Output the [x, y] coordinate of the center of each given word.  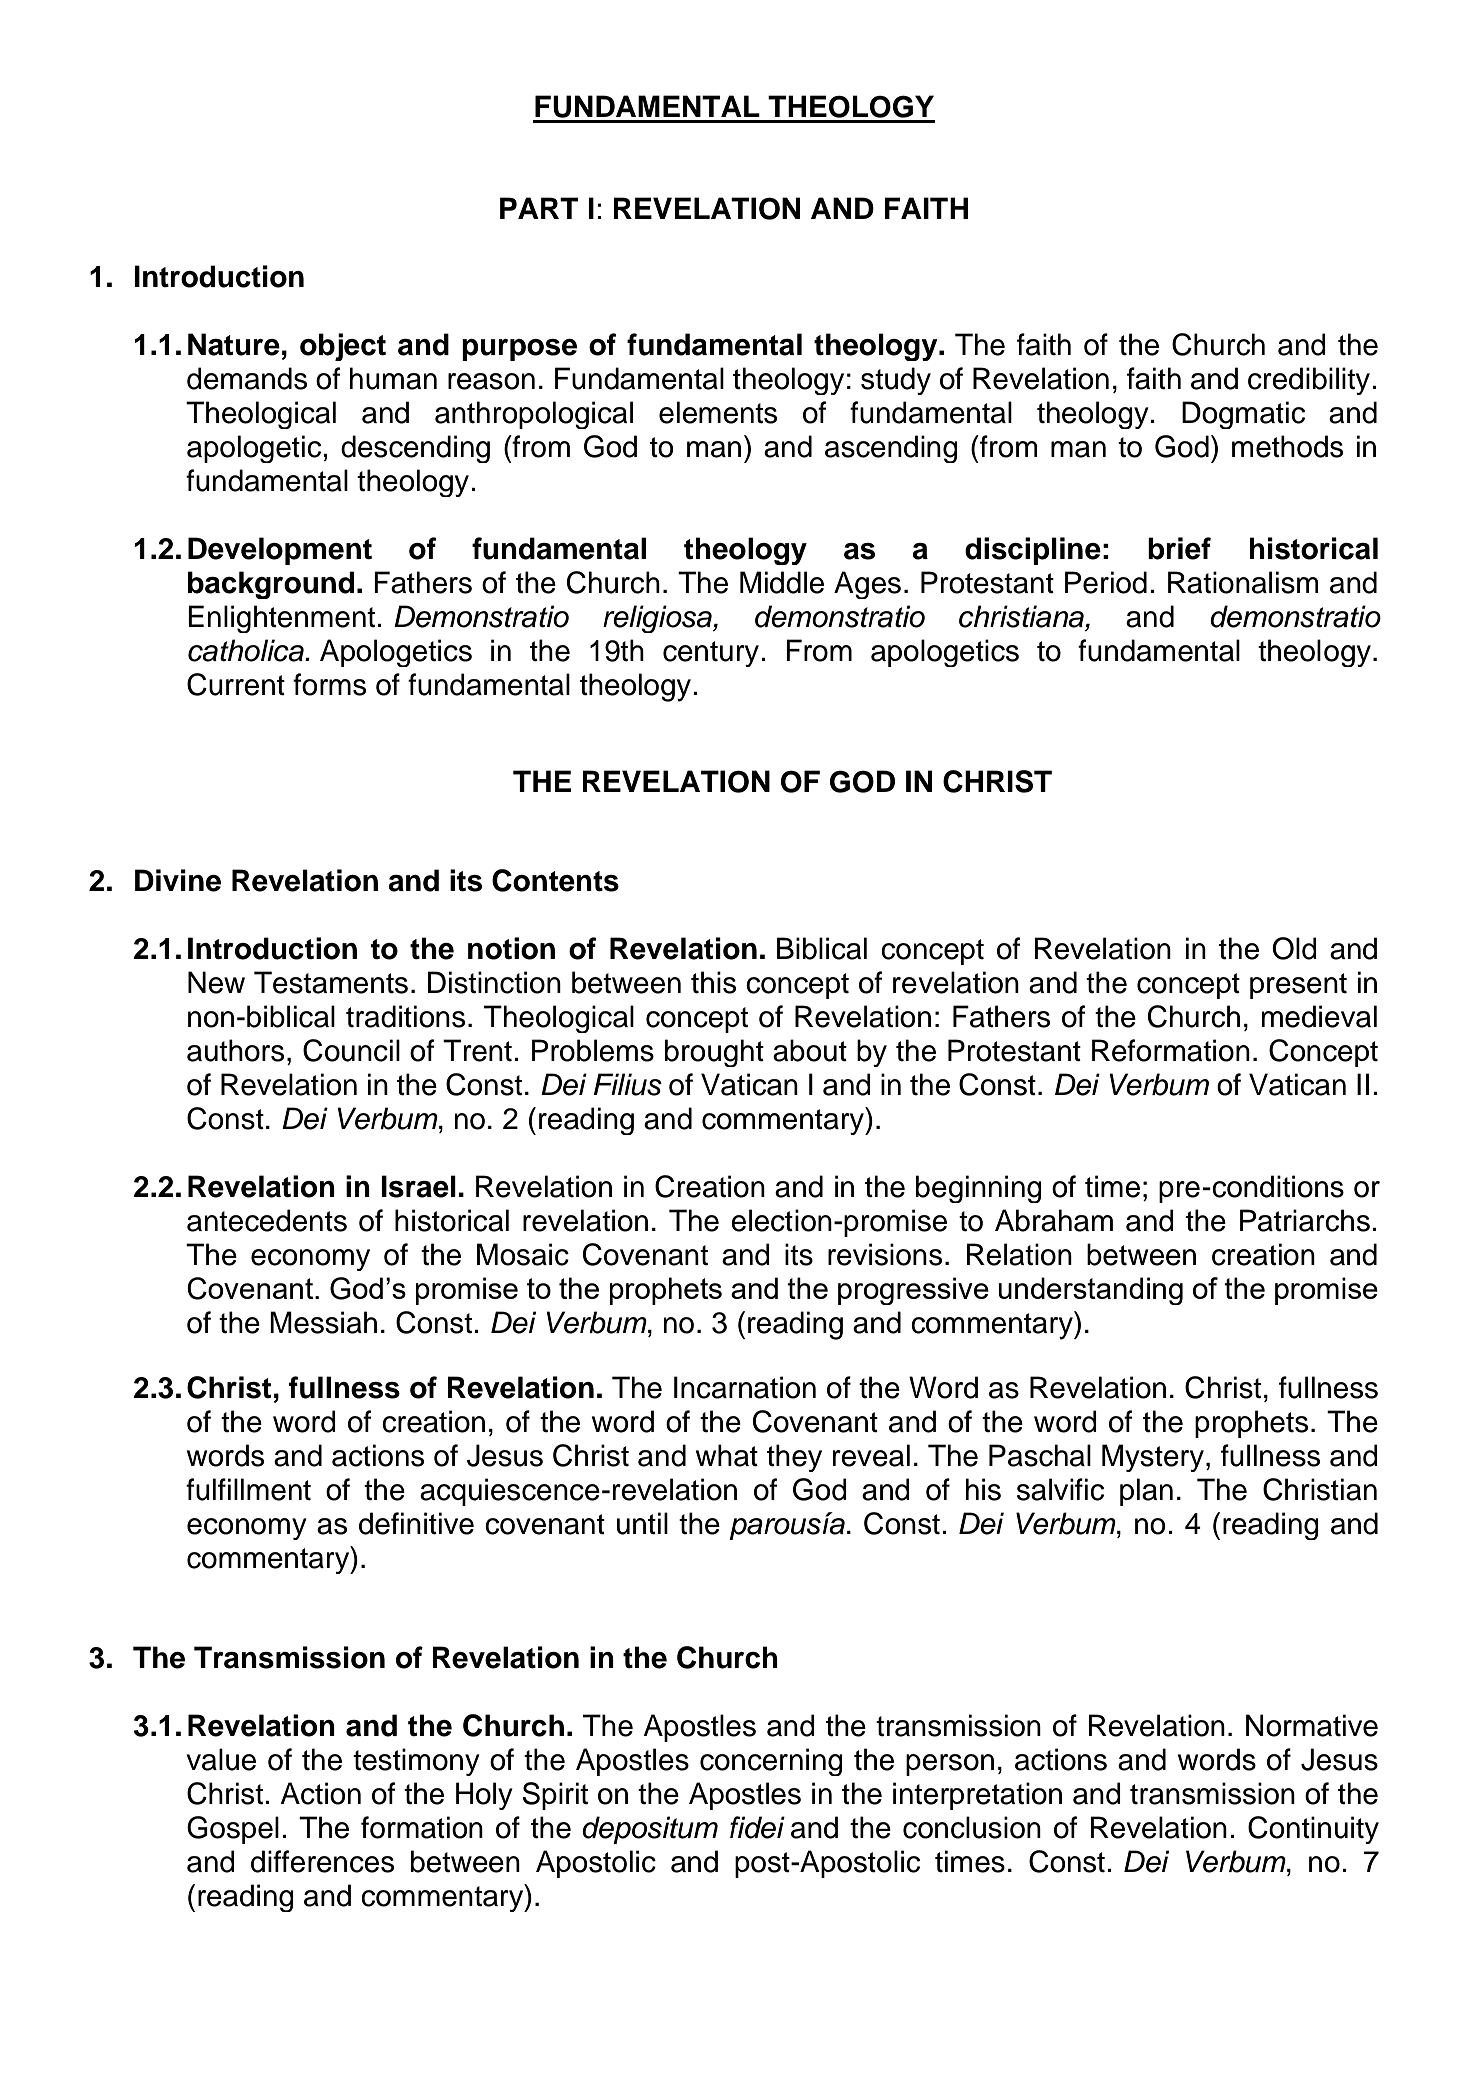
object [343, 347]
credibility [1310, 381]
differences [322, 1861]
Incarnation [745, 1387]
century [711, 654]
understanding [1090, 1291]
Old [1294, 948]
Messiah [323, 1322]
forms [329, 684]
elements [718, 412]
